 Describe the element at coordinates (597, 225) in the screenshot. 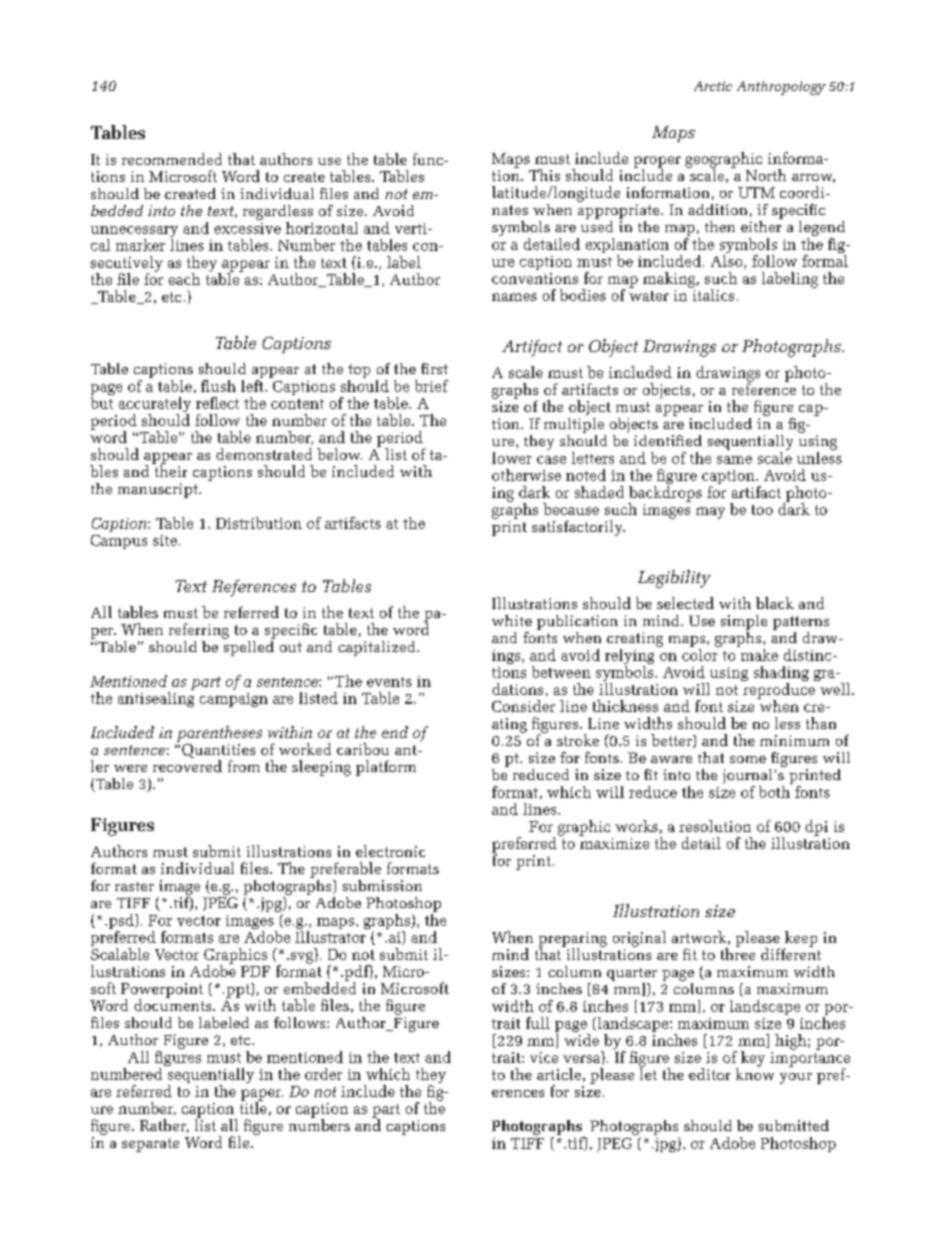

I see `used` at that location.
